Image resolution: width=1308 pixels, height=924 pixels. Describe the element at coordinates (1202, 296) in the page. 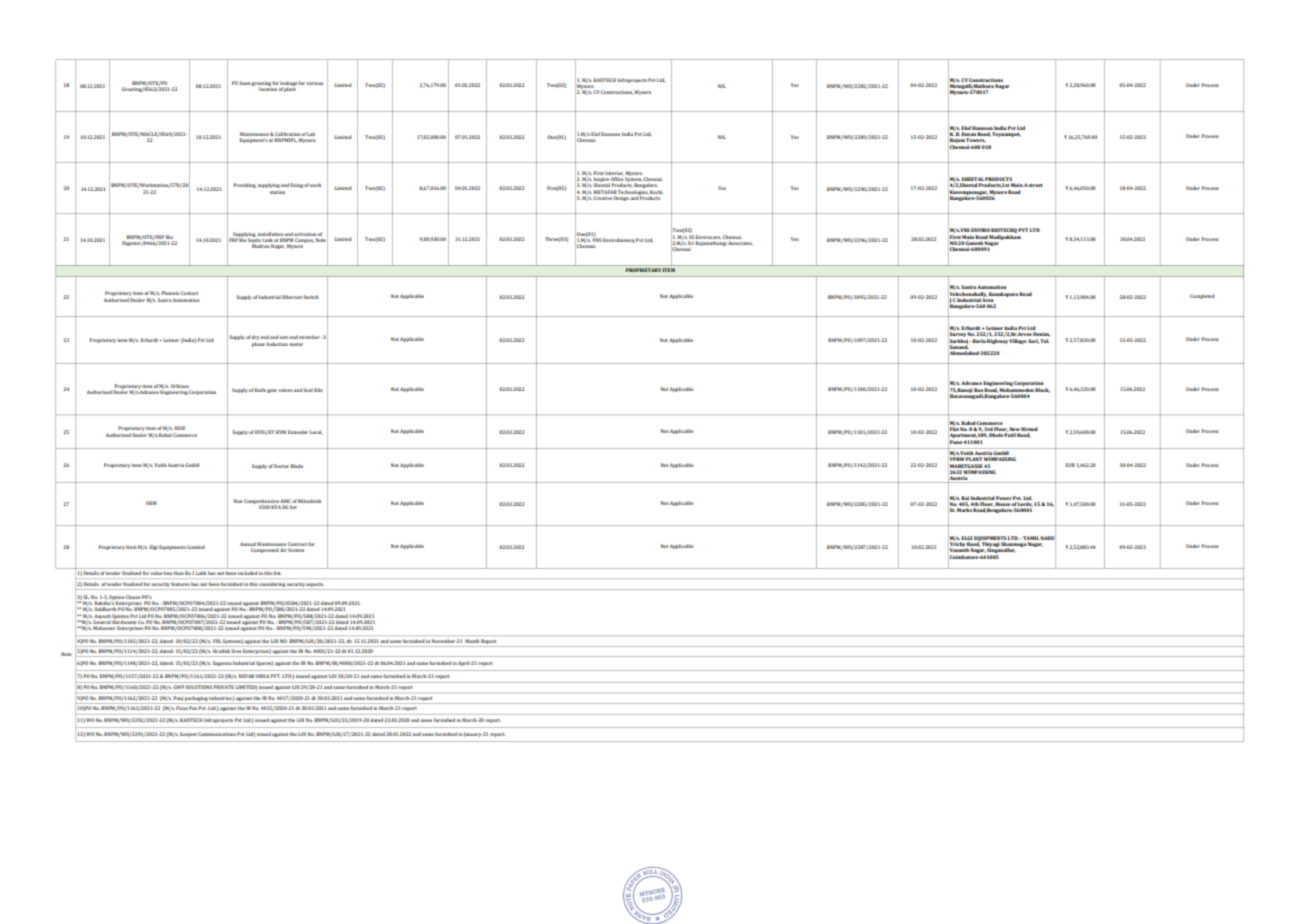

I see `Completed` at that location.
